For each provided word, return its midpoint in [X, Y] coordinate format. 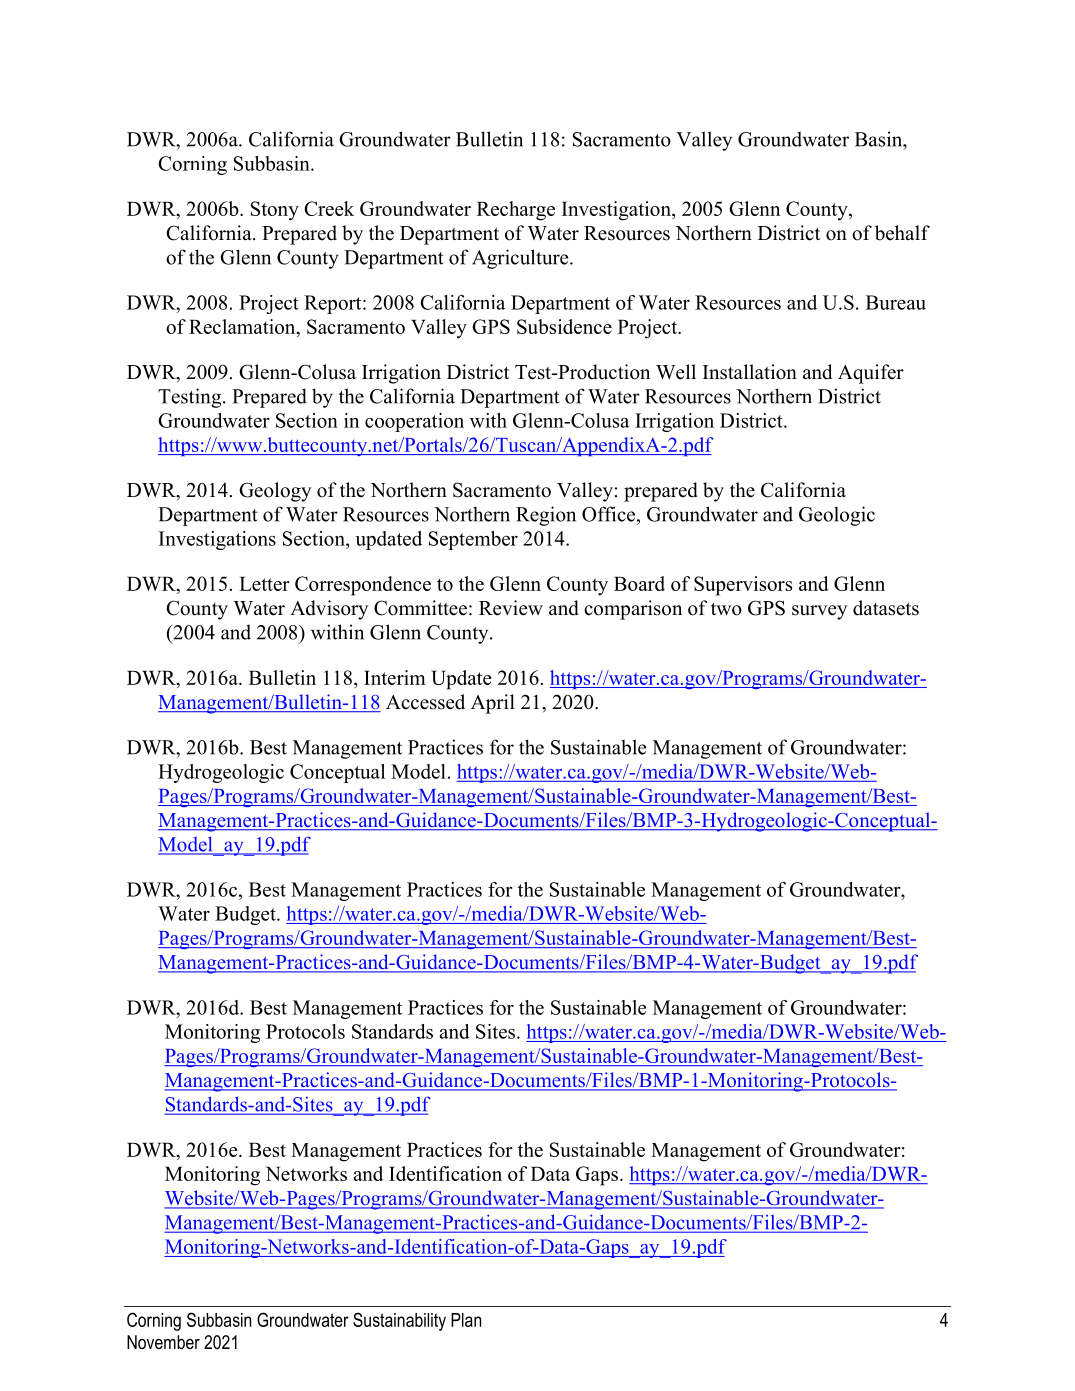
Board [639, 583]
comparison [633, 610]
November [163, 1342]
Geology [275, 492]
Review [511, 608]
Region [546, 516]
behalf [902, 233]
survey [819, 612]
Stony [275, 211]
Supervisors [743, 586]
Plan [466, 1320]
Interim [395, 677]
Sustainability [399, 1321]
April [493, 704]
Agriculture [521, 259]
